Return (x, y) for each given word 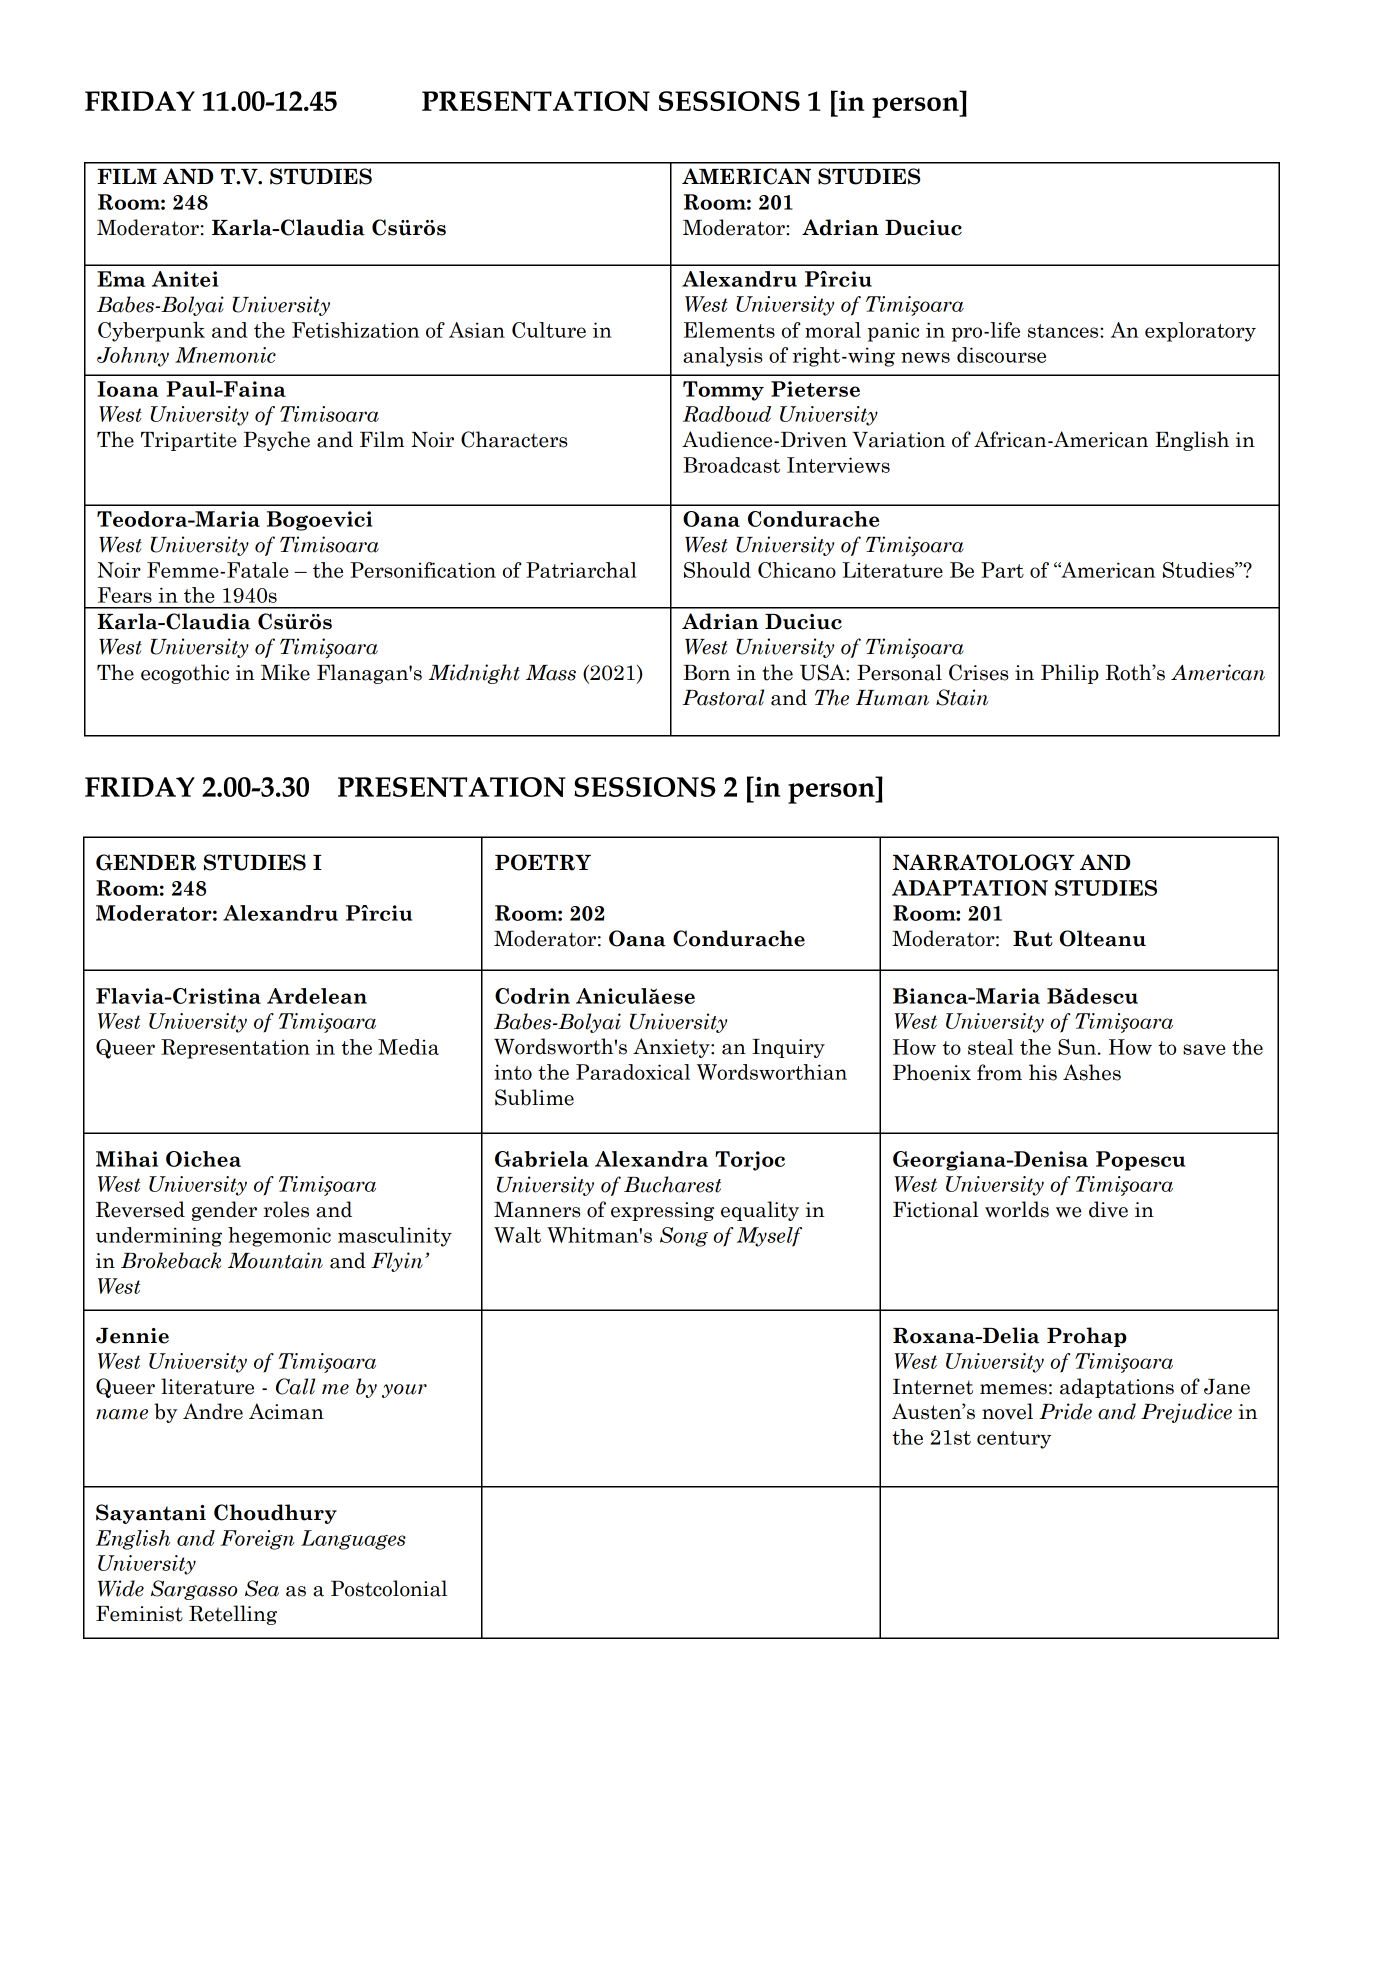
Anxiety (672, 1048)
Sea (262, 1588)
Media (408, 1047)
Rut (1033, 939)
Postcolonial (389, 1588)
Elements (729, 330)
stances (1064, 331)
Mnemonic (225, 355)
